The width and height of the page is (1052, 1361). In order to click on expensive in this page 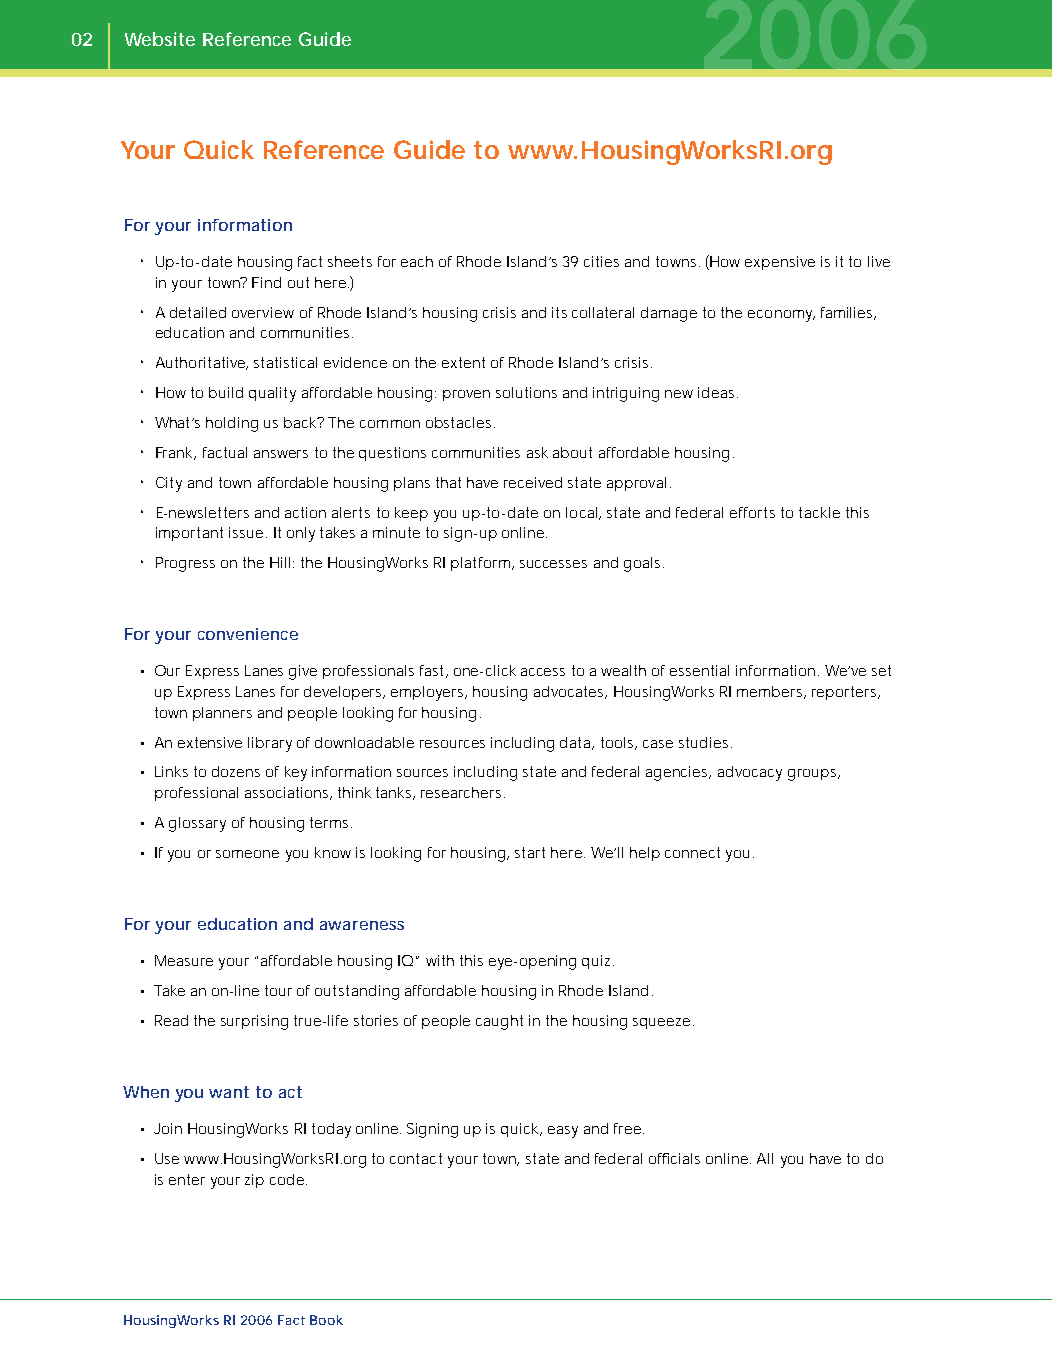, I will do `click(780, 263)`.
